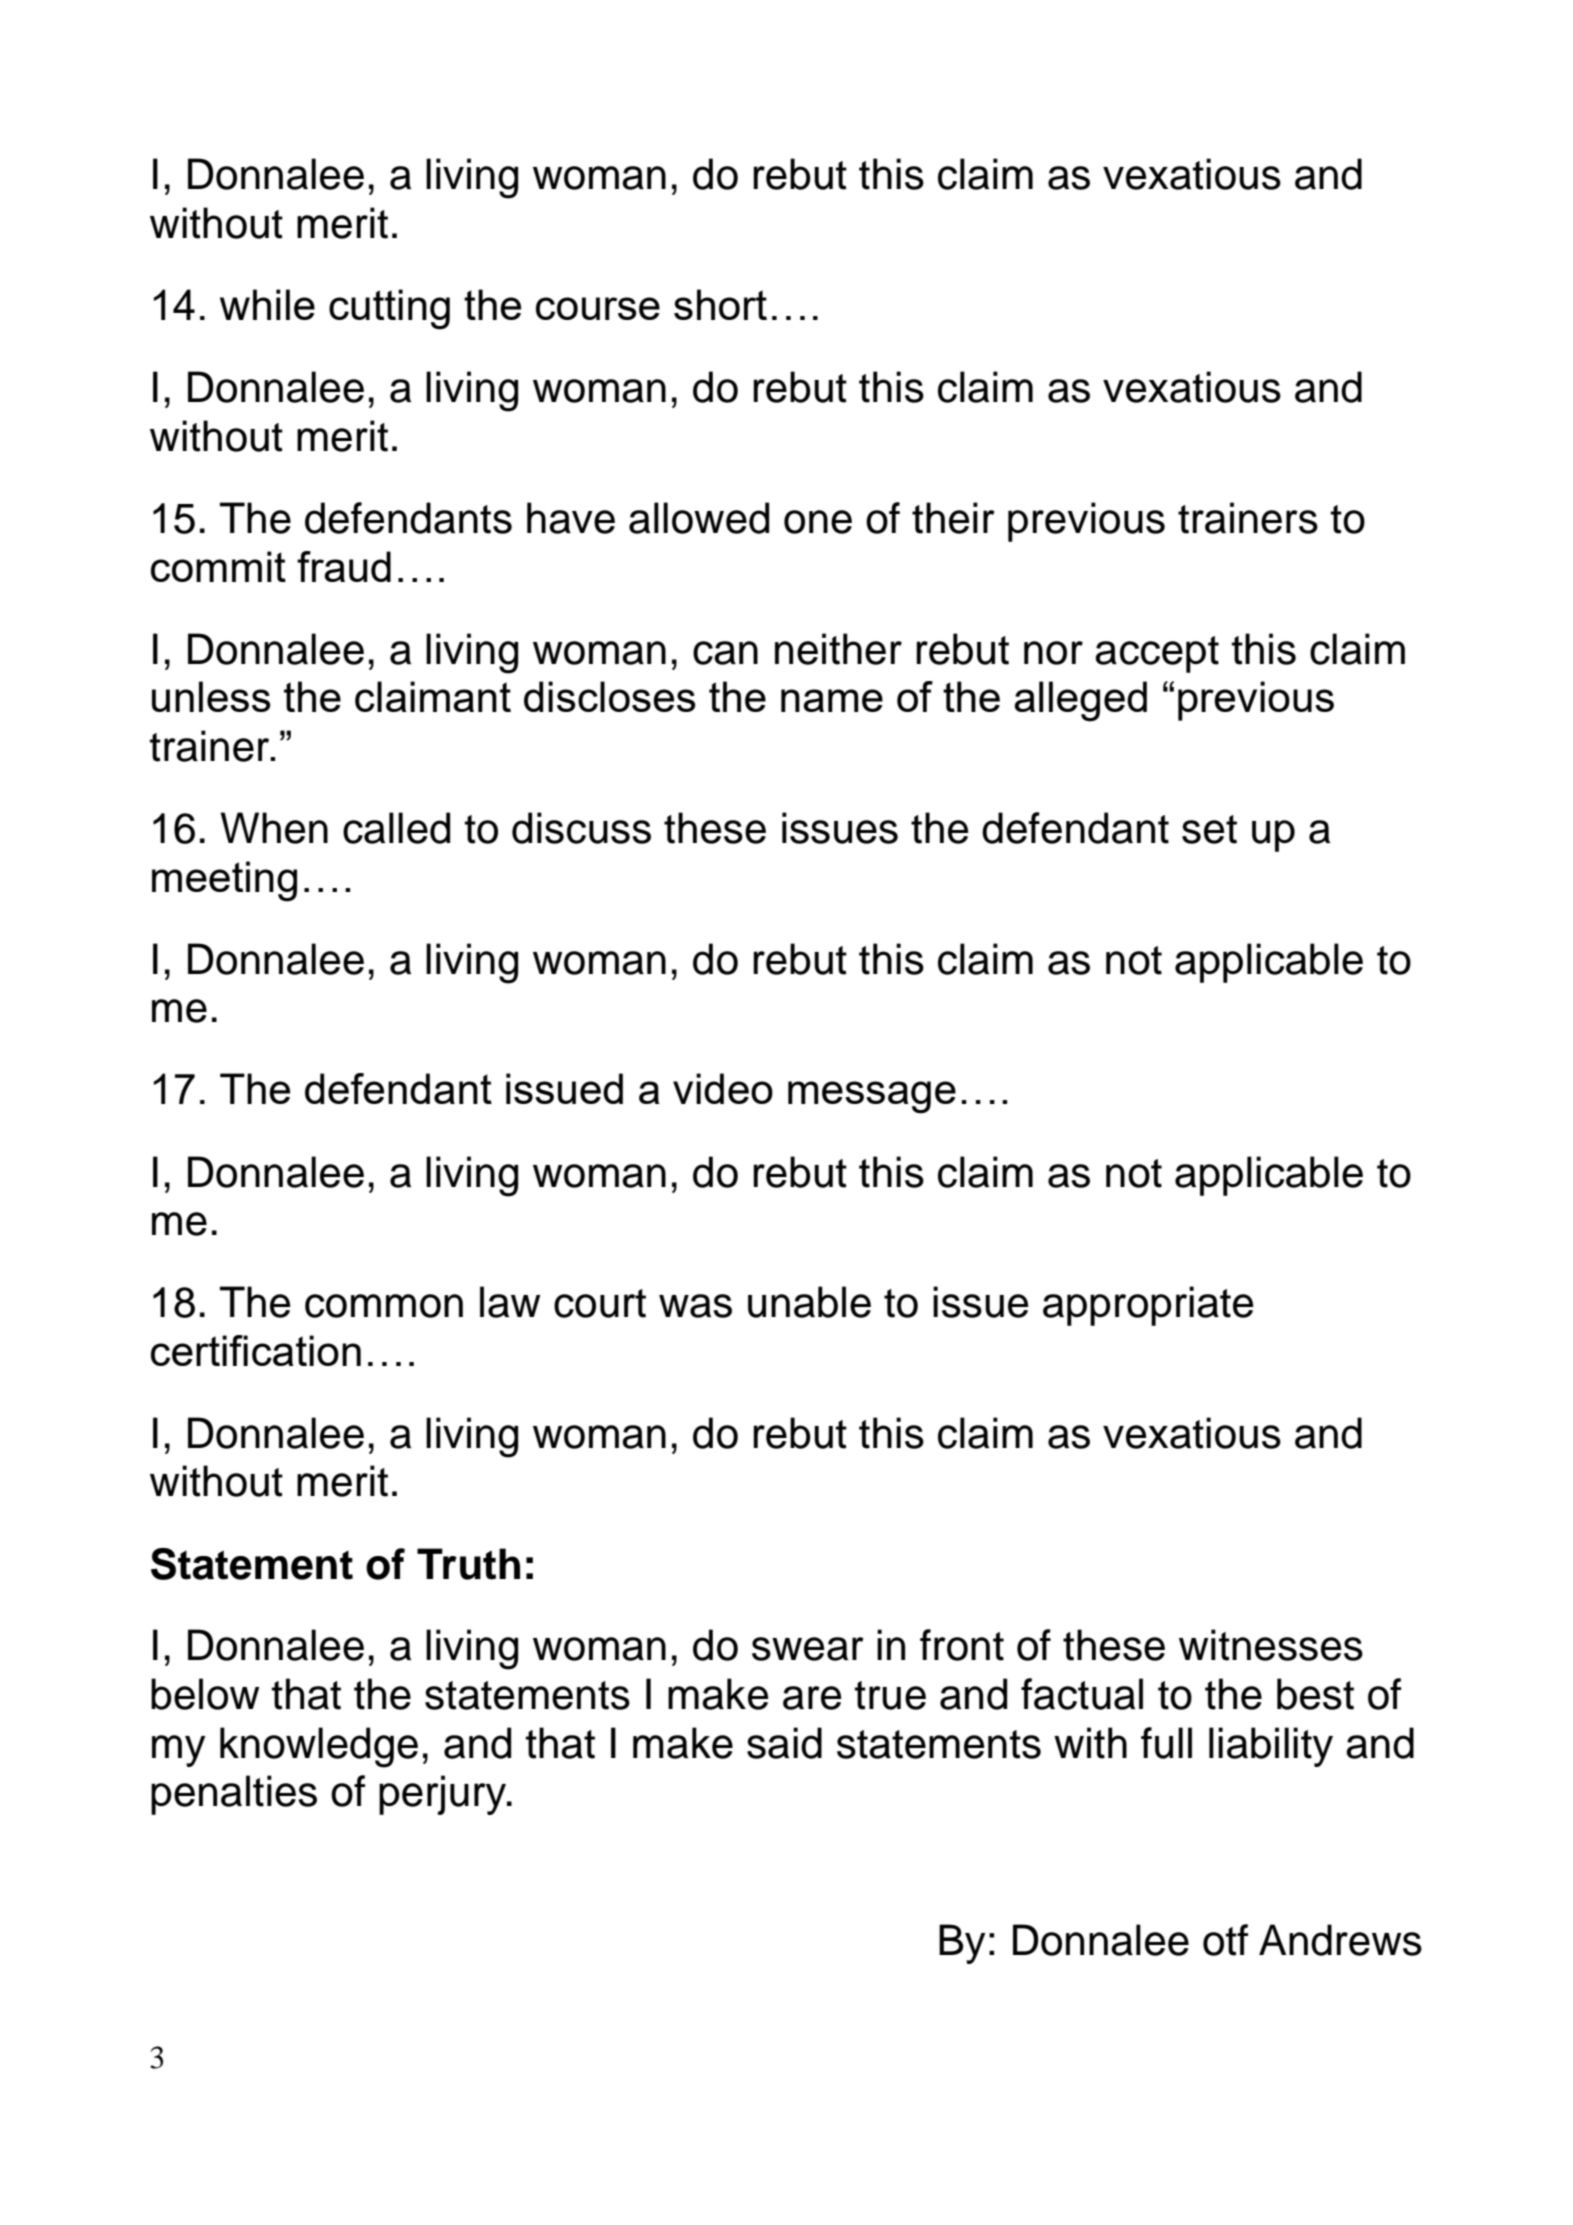 The height and width of the page is (2225, 1573). I want to click on short, so click(720, 304).
